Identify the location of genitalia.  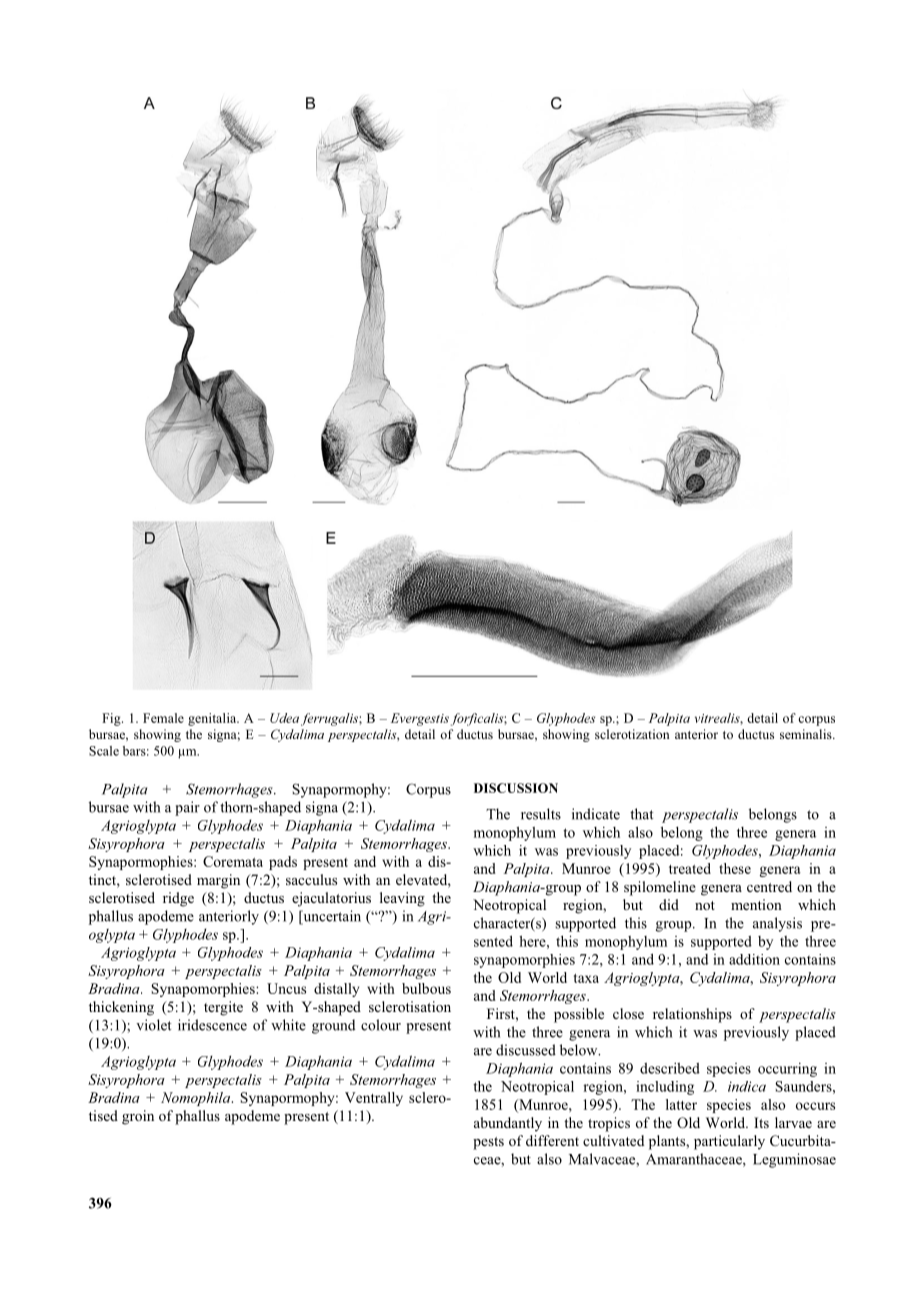
(213, 719).
